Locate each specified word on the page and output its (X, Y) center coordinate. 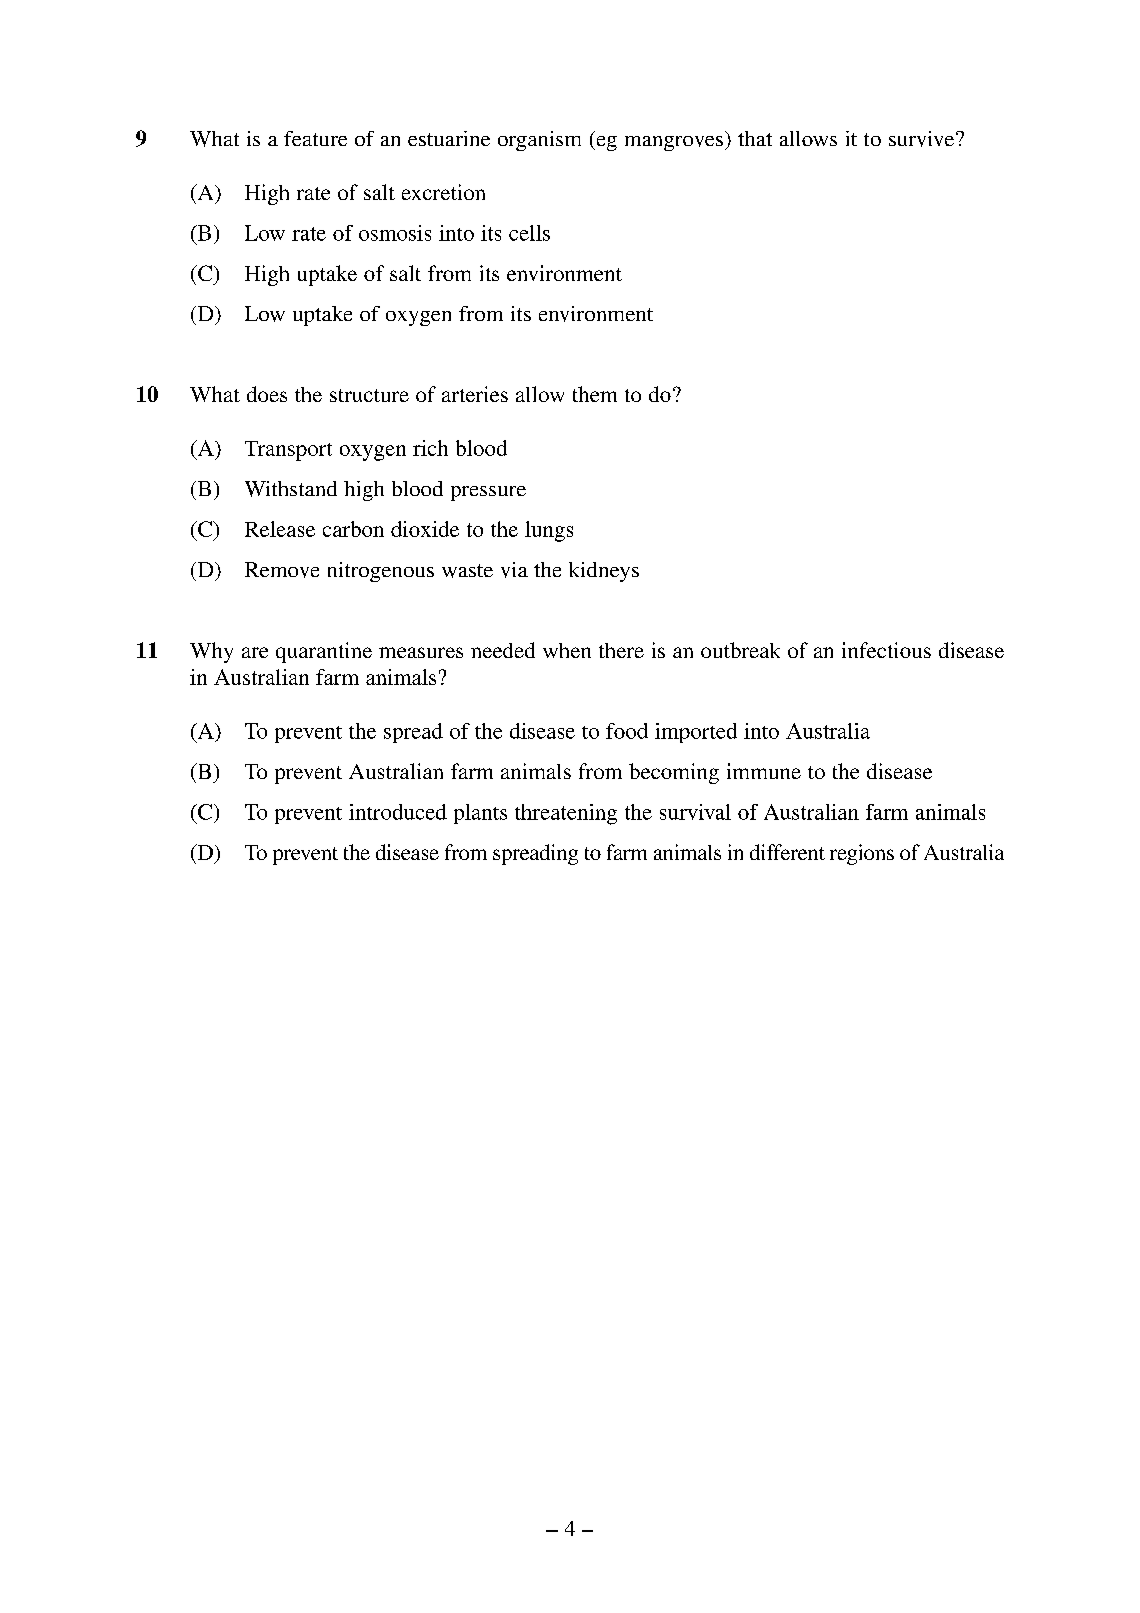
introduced (398, 812)
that (755, 138)
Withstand (291, 489)
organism (539, 141)
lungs (549, 531)
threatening (566, 814)
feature (315, 138)
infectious (886, 650)
